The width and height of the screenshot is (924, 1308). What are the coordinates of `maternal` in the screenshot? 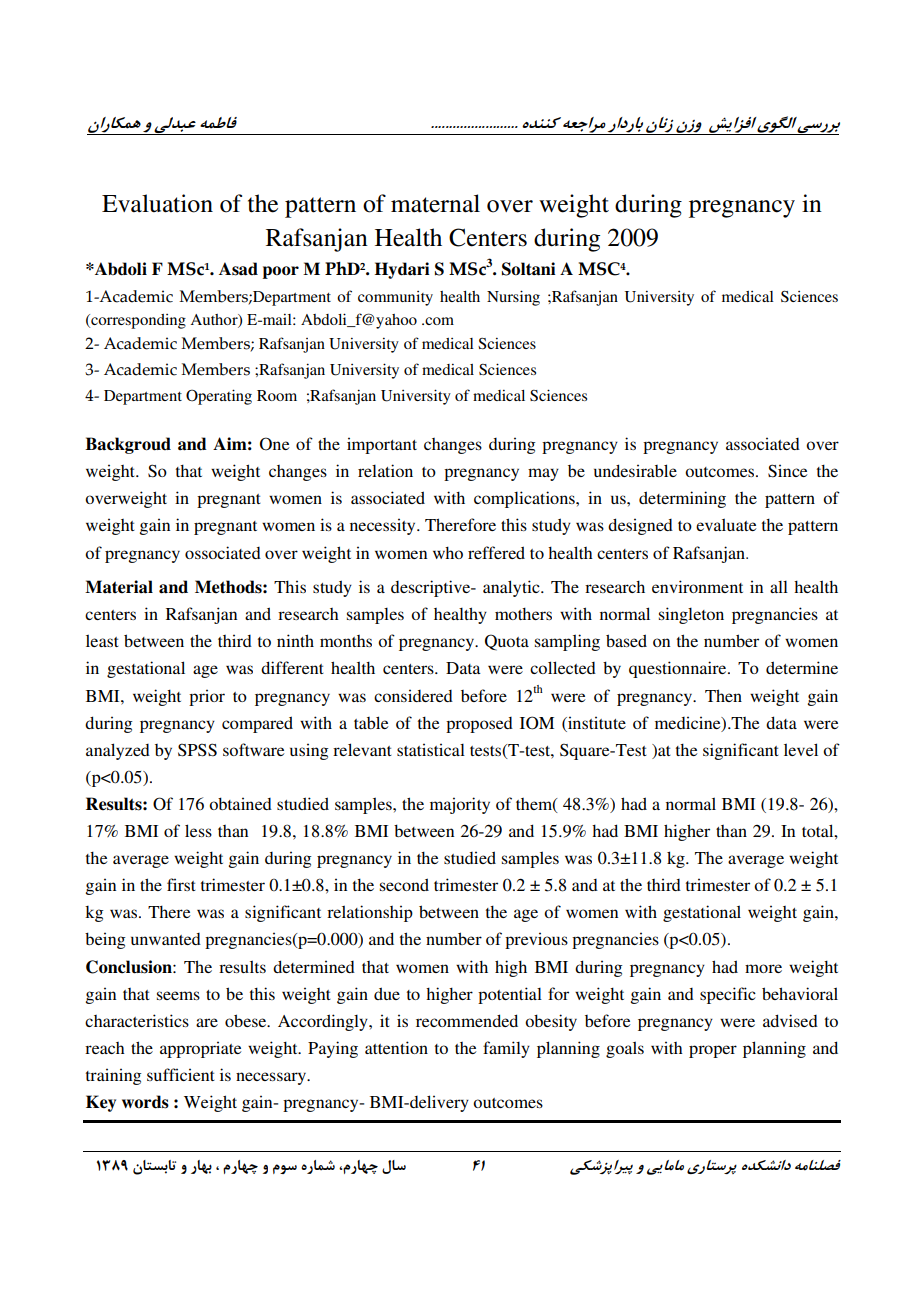 It's located at (435, 203).
